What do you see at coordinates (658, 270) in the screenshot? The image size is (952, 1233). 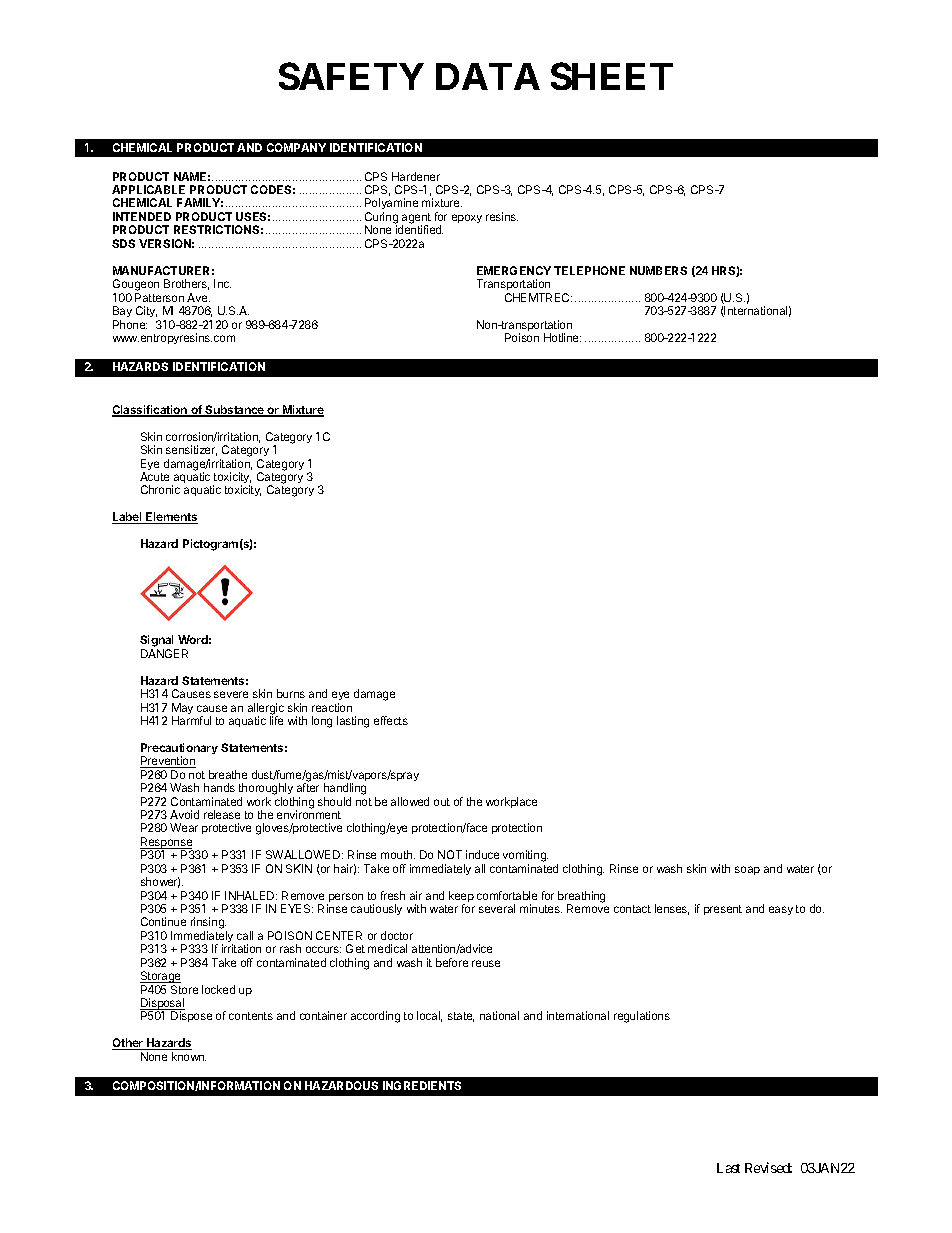 I see `NUMBERS` at bounding box center [658, 270].
